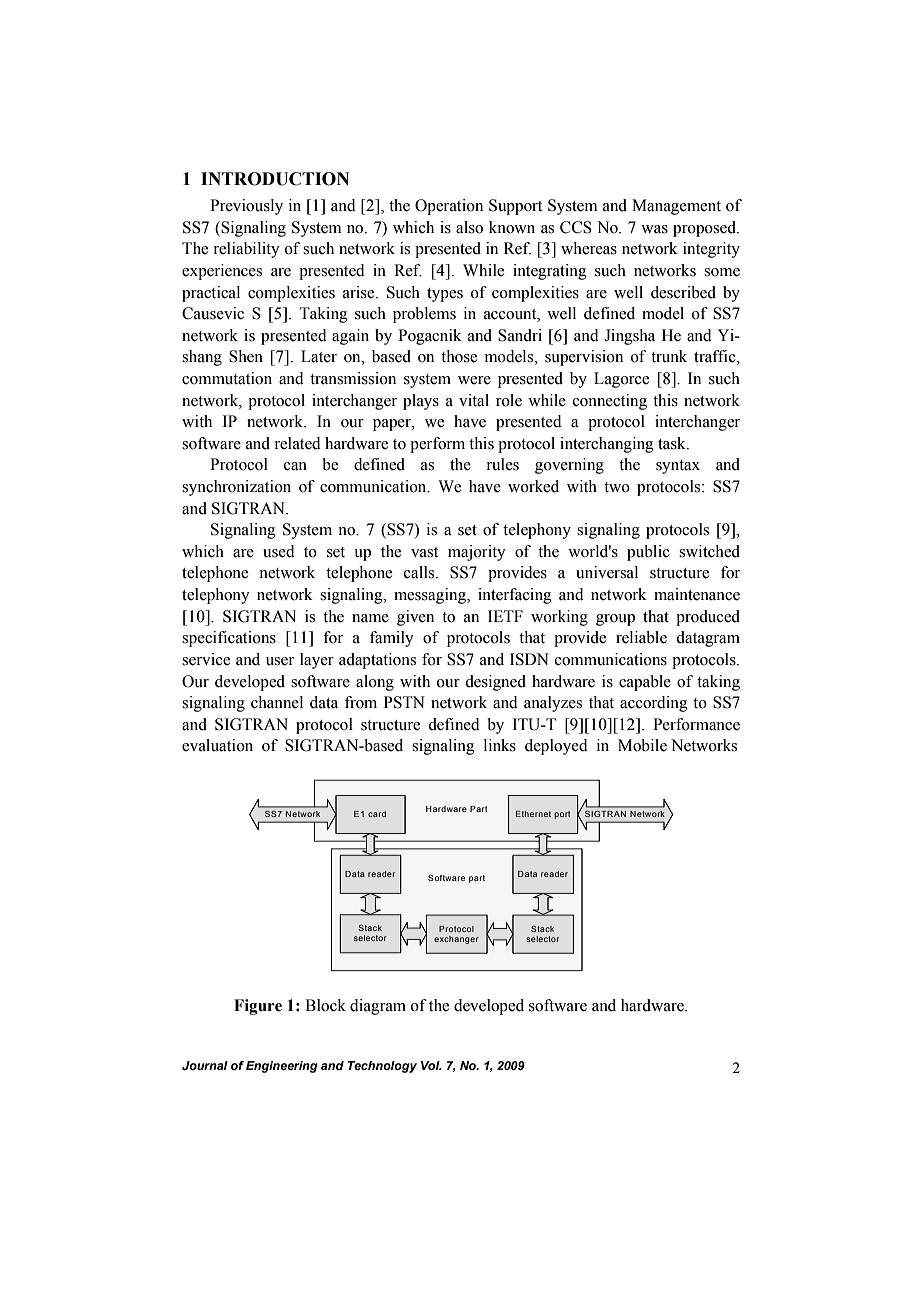 The image size is (924, 1308). I want to click on Vol, so click(431, 1065).
